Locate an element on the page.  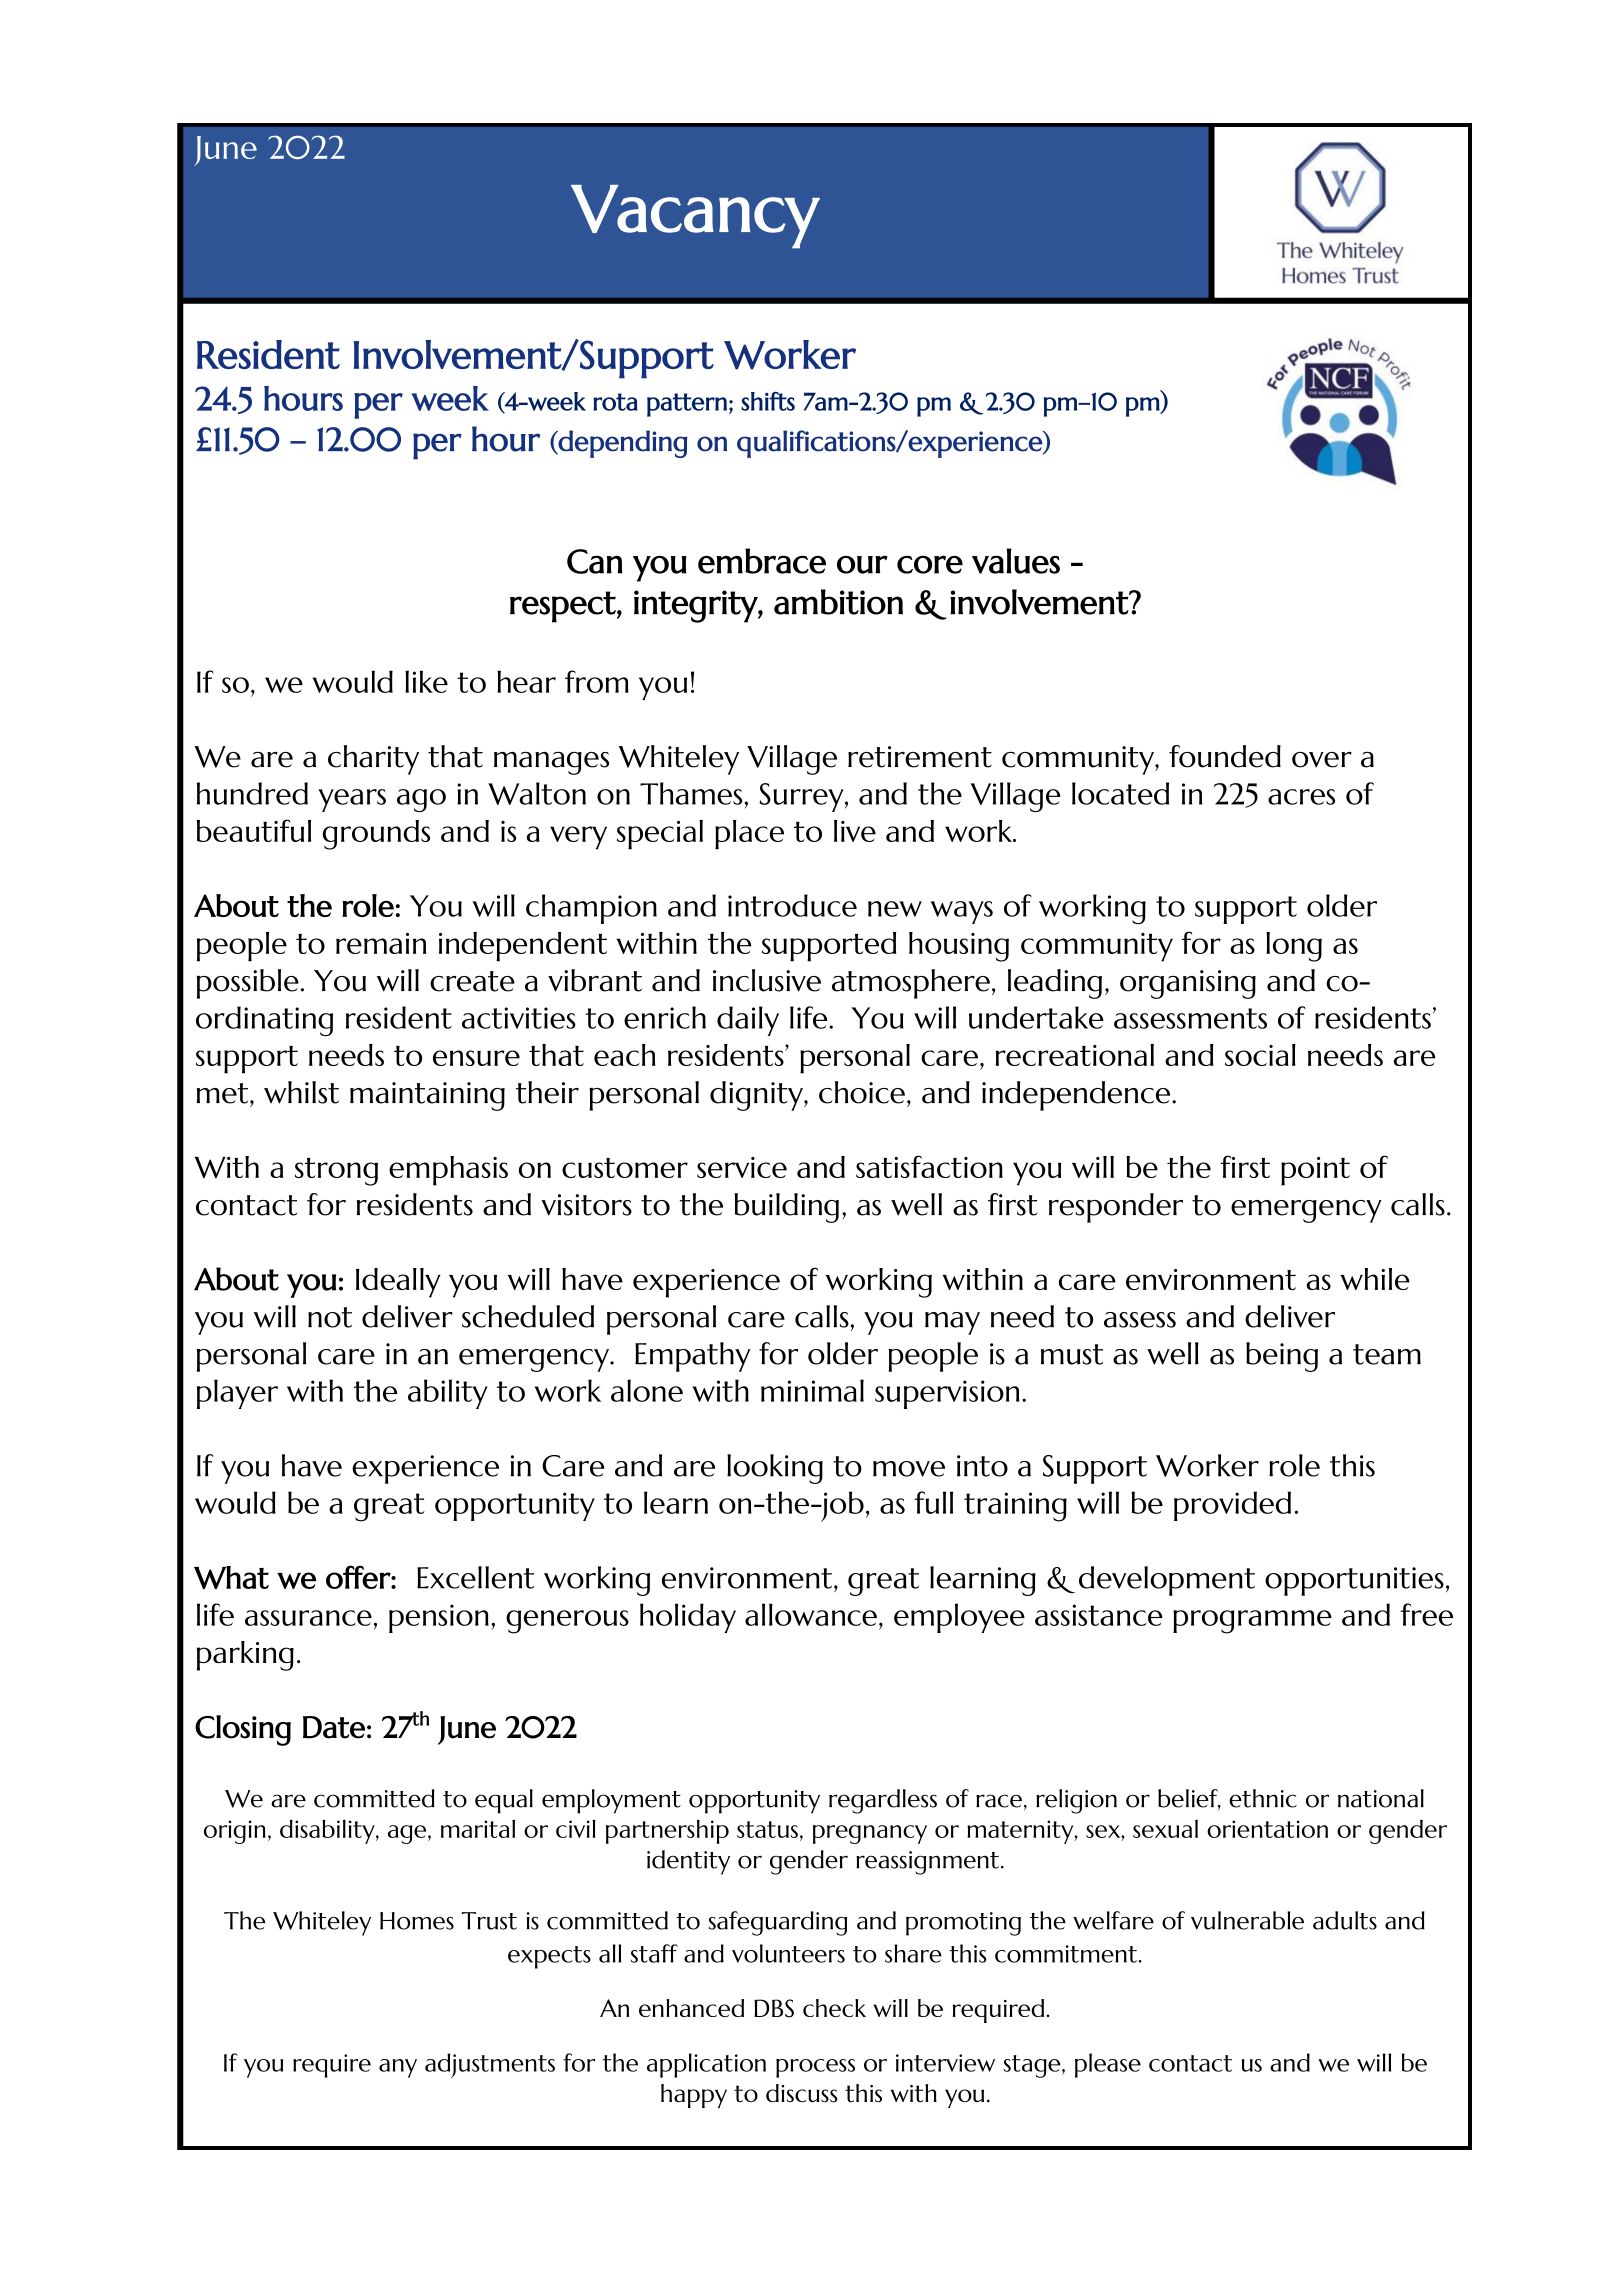
Vacancy is located at coordinates (695, 217).
